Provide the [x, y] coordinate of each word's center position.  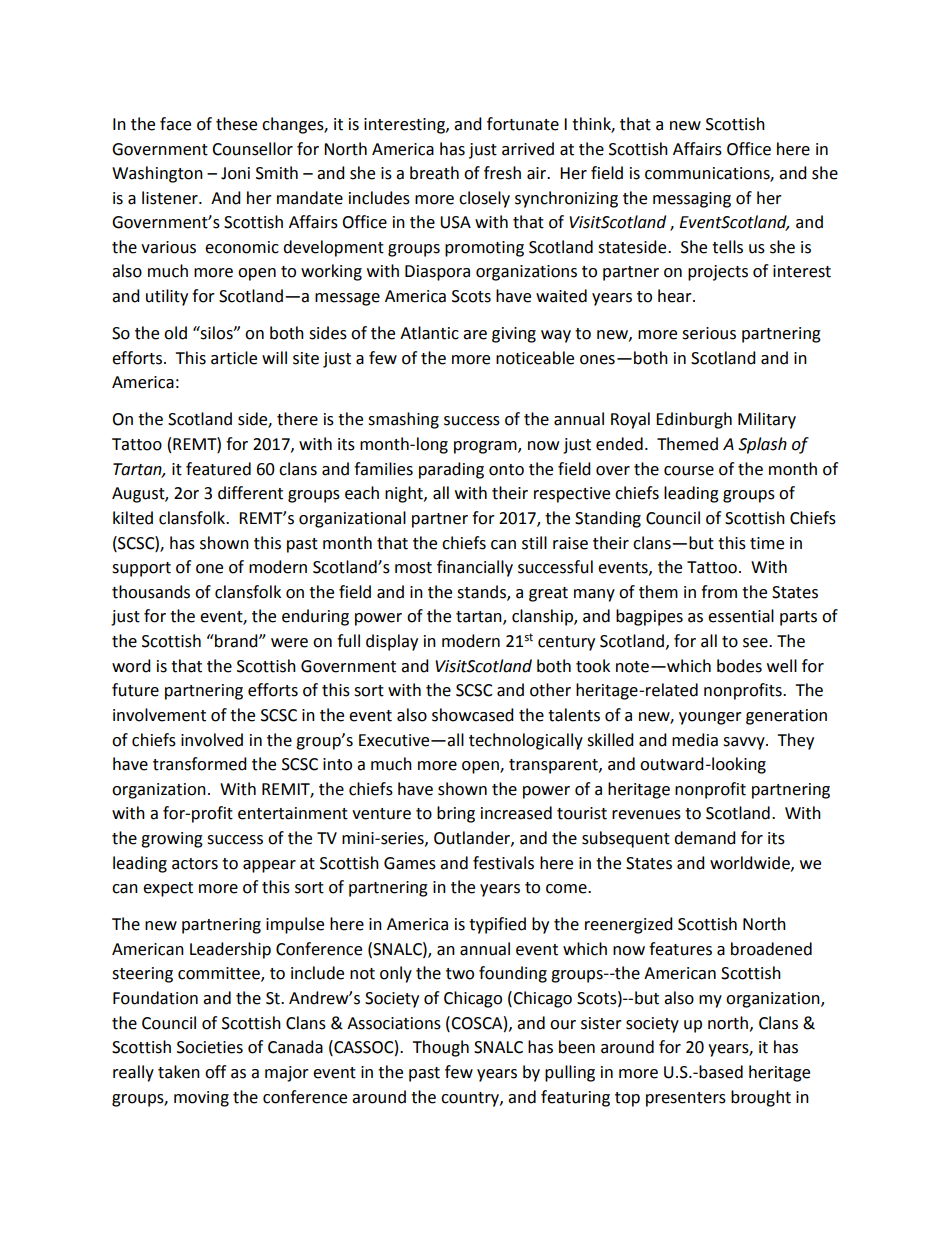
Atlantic [429, 333]
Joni [235, 173]
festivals [503, 863]
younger [710, 718]
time [767, 543]
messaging [692, 200]
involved [212, 740]
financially [475, 568]
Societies [210, 1047]
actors [195, 864]
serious [709, 333]
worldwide [751, 863]
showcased [473, 715]
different [250, 493]
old [175, 333]
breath [434, 173]
